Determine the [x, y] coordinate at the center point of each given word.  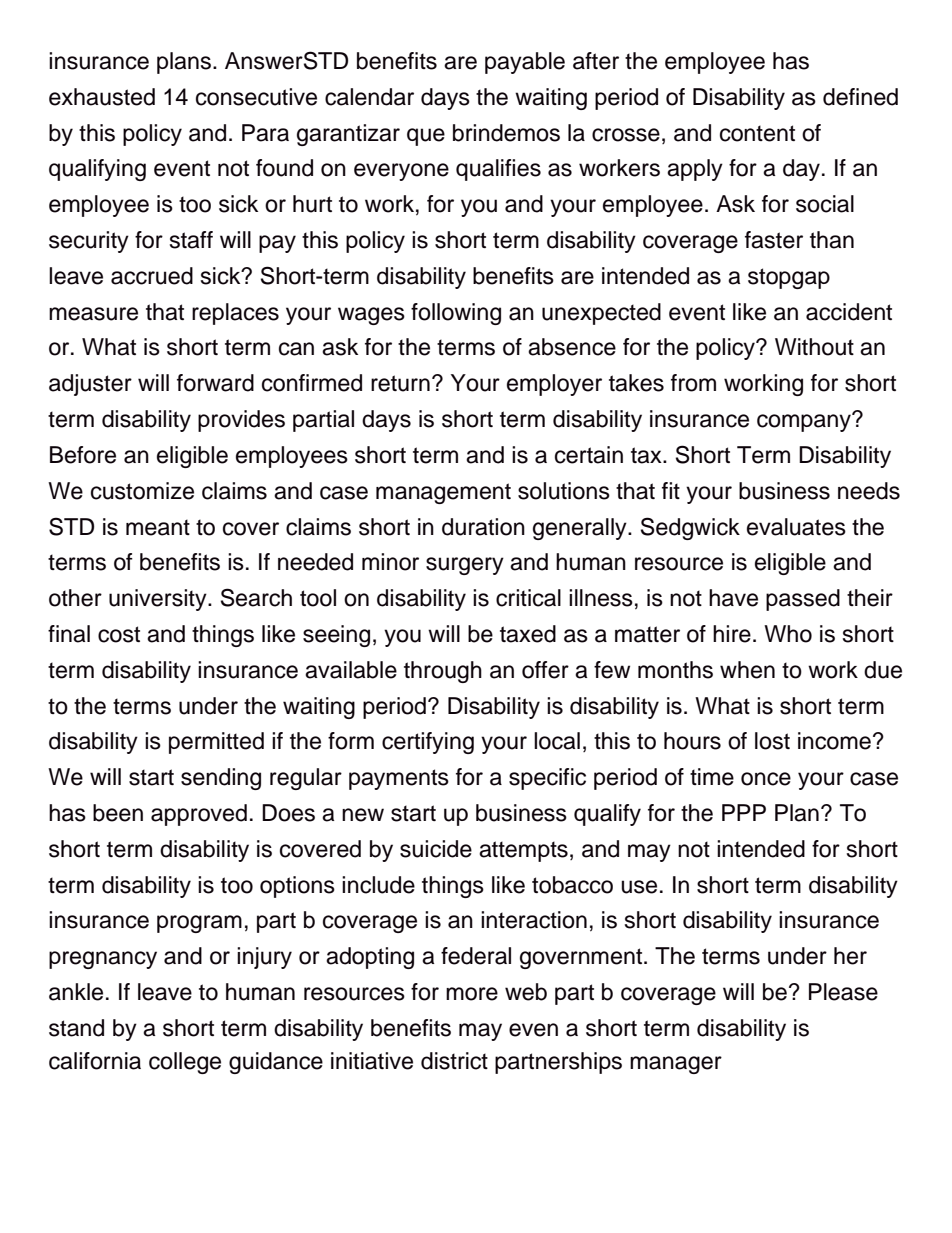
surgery [465, 566]
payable [525, 63]
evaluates [796, 527]
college [185, 1063]
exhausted [102, 97]
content [757, 133]
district [454, 1061]
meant [158, 527]
